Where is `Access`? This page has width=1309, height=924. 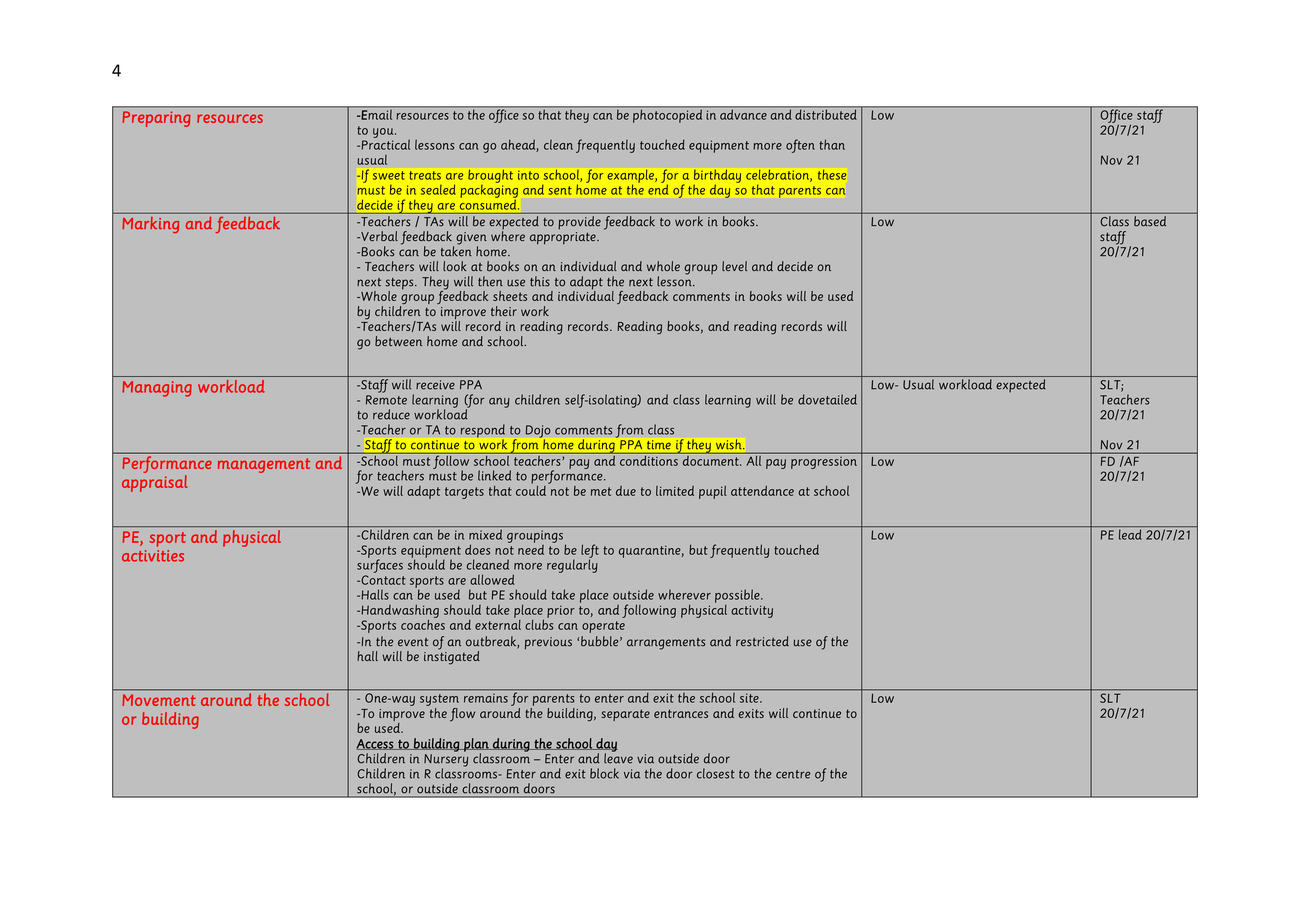 Access is located at coordinates (376, 744).
